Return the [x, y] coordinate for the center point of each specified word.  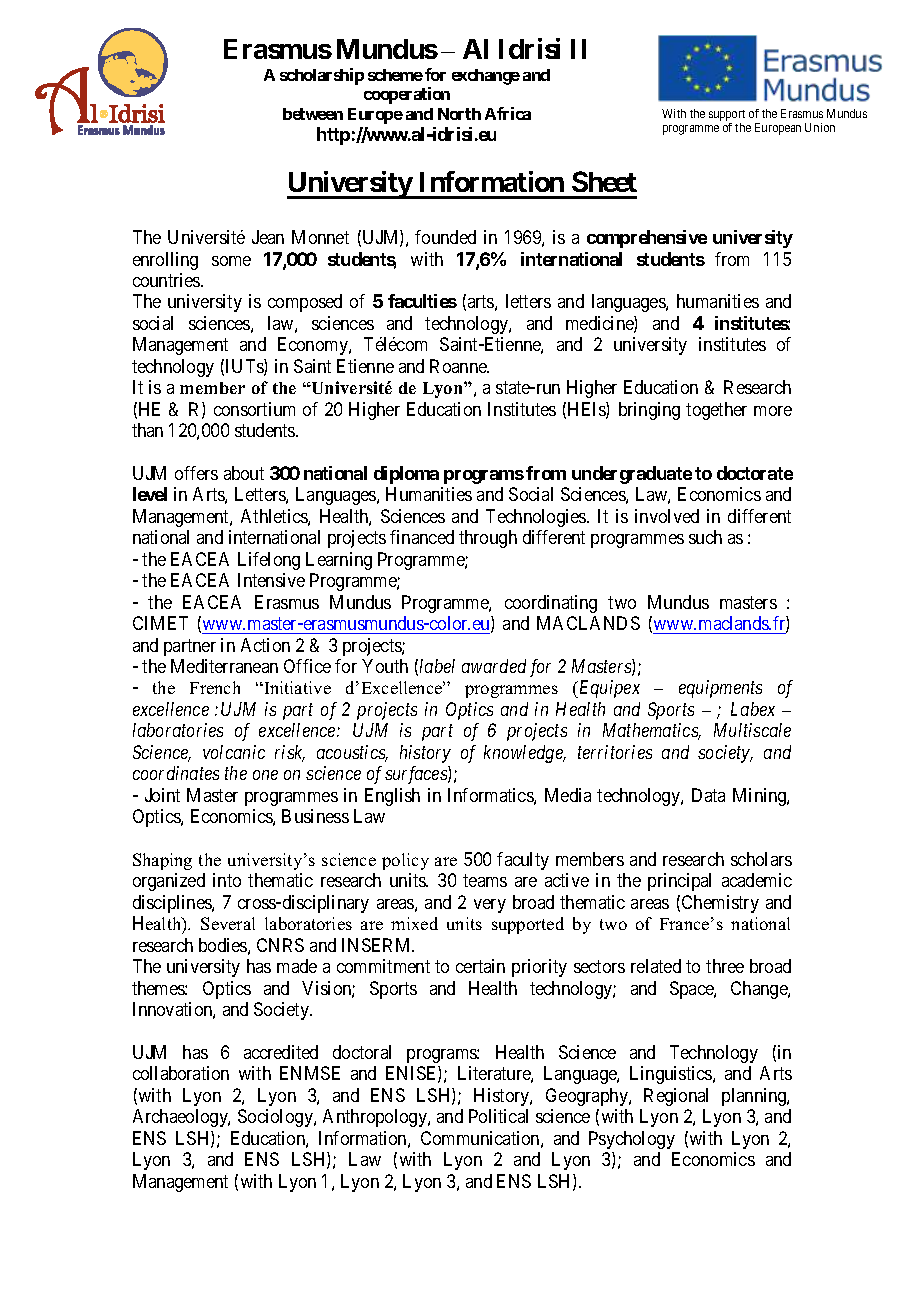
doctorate [755, 473]
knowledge [524, 754]
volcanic [234, 752]
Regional [676, 1097]
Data [708, 795]
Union [820, 127]
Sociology [276, 1118]
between [313, 114]
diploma [406, 475]
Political [498, 1116]
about [244, 473]
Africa [508, 113]
